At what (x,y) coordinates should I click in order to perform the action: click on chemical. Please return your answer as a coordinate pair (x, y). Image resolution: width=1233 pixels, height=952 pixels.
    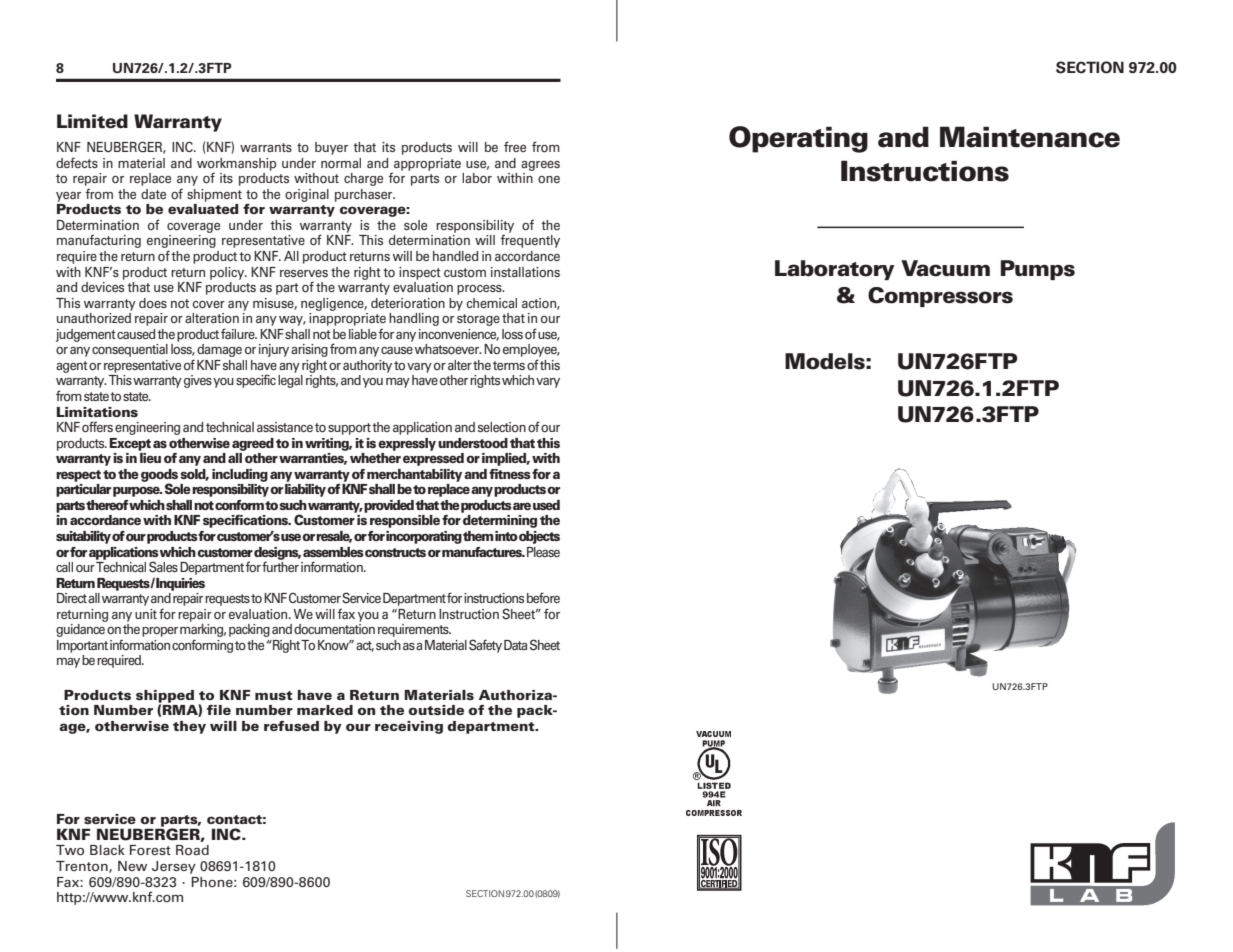
    Looking at the image, I should click on (492, 303).
